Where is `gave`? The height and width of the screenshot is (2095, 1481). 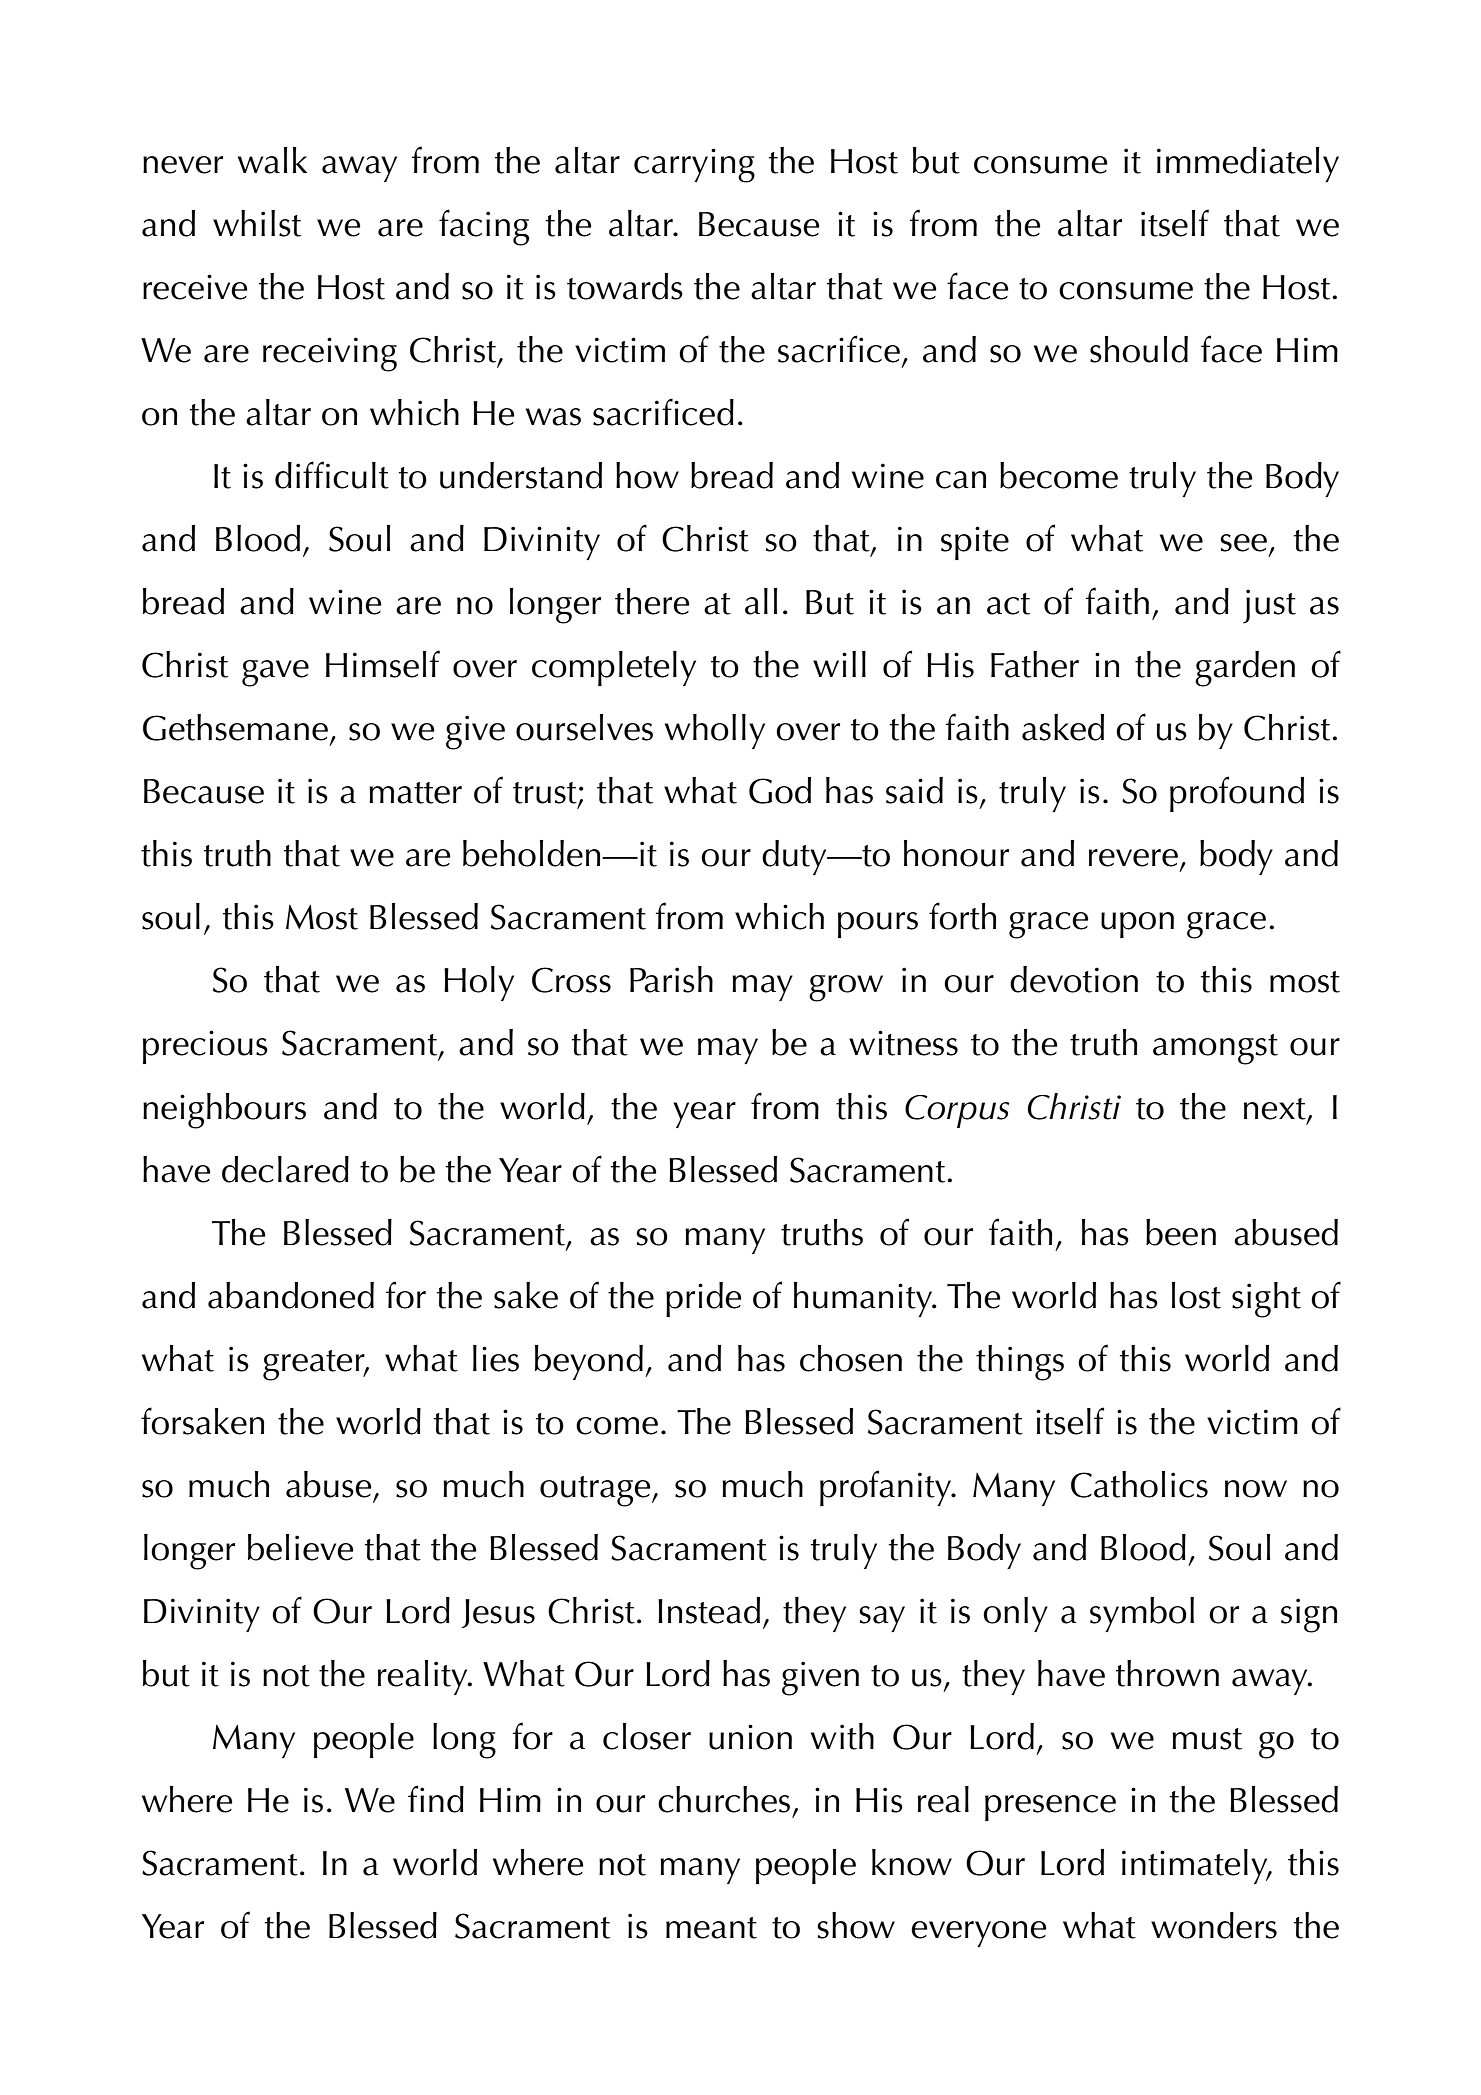
gave is located at coordinates (275, 673).
